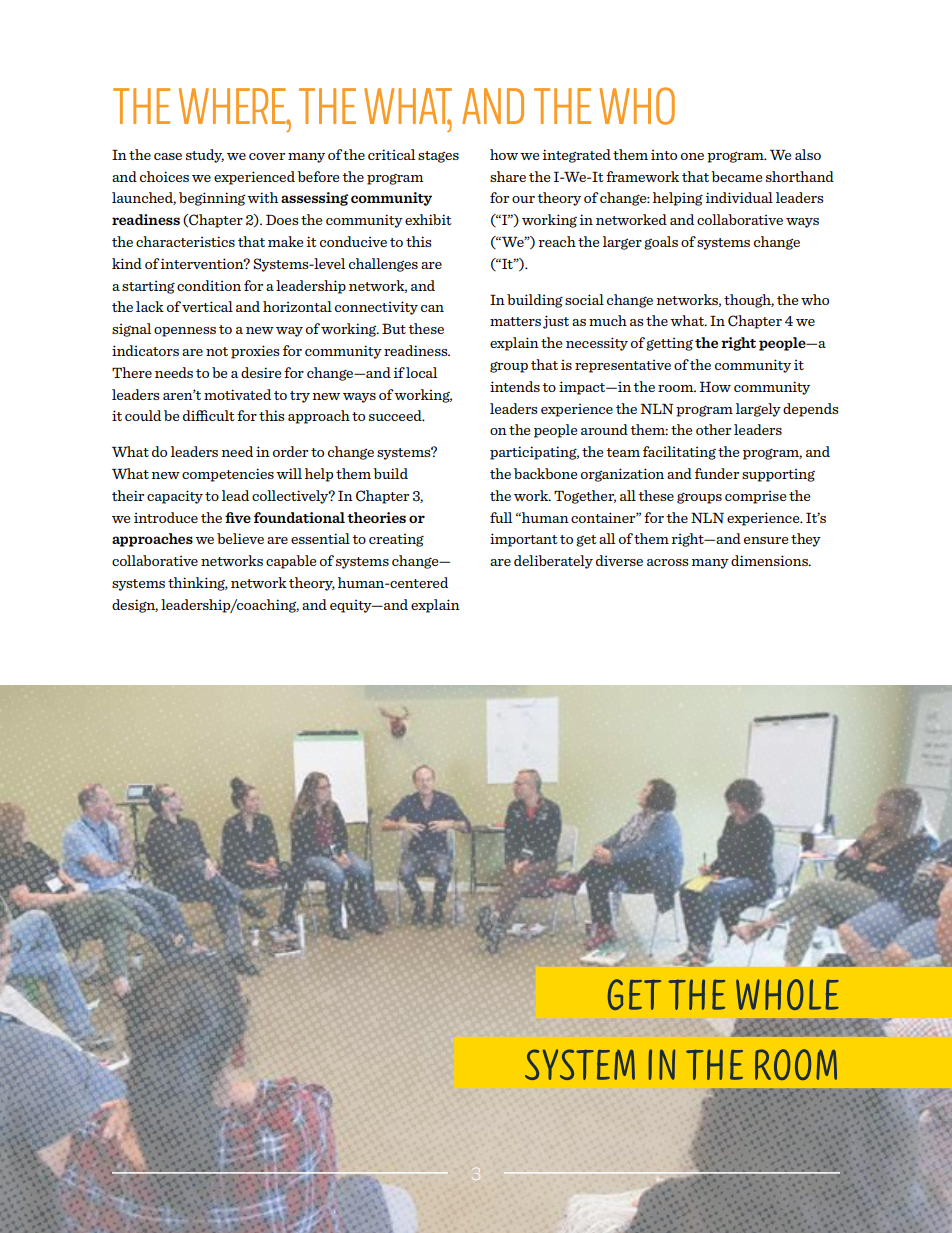 This screenshot has width=952, height=1233. What do you see at coordinates (205, 156) in the screenshot?
I see `study` at bounding box center [205, 156].
